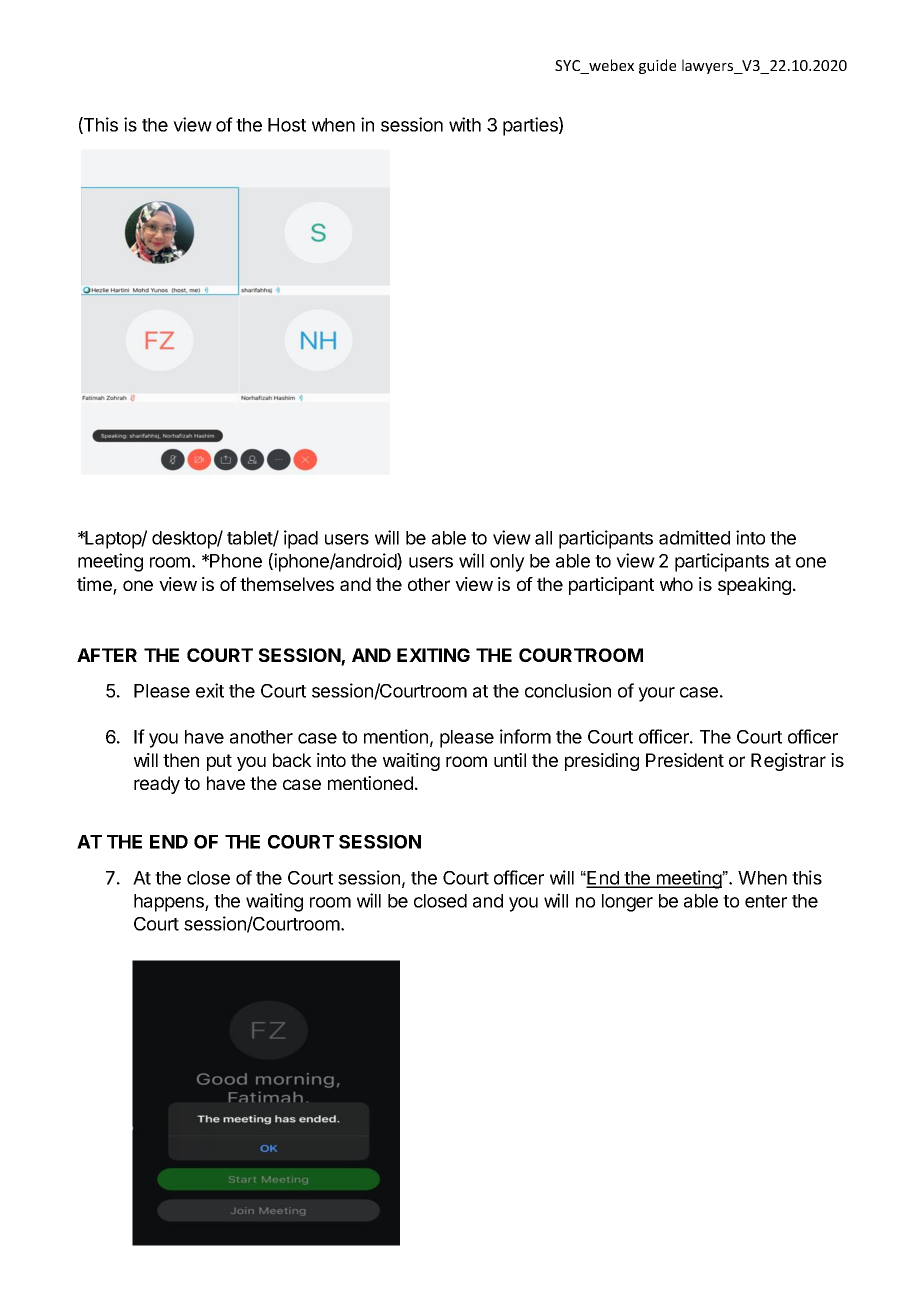 The image size is (924, 1308). Describe the element at coordinates (766, 901) in the screenshot. I see `enter` at that location.
